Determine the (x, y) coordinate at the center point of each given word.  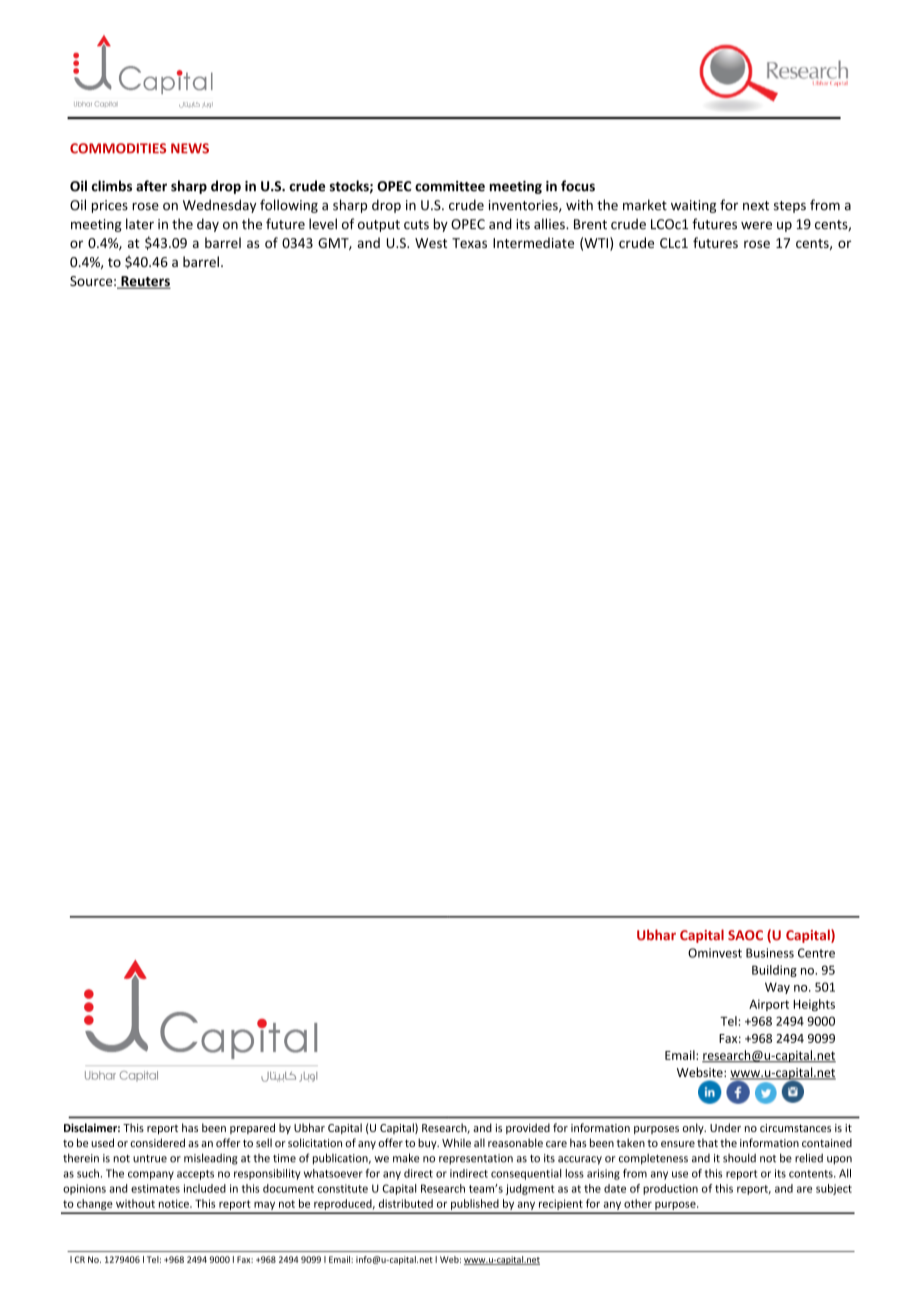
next (756, 206)
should (739, 1158)
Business (770, 953)
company (151, 1175)
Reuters (145, 282)
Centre (816, 953)
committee (450, 186)
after (151, 186)
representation (476, 1159)
